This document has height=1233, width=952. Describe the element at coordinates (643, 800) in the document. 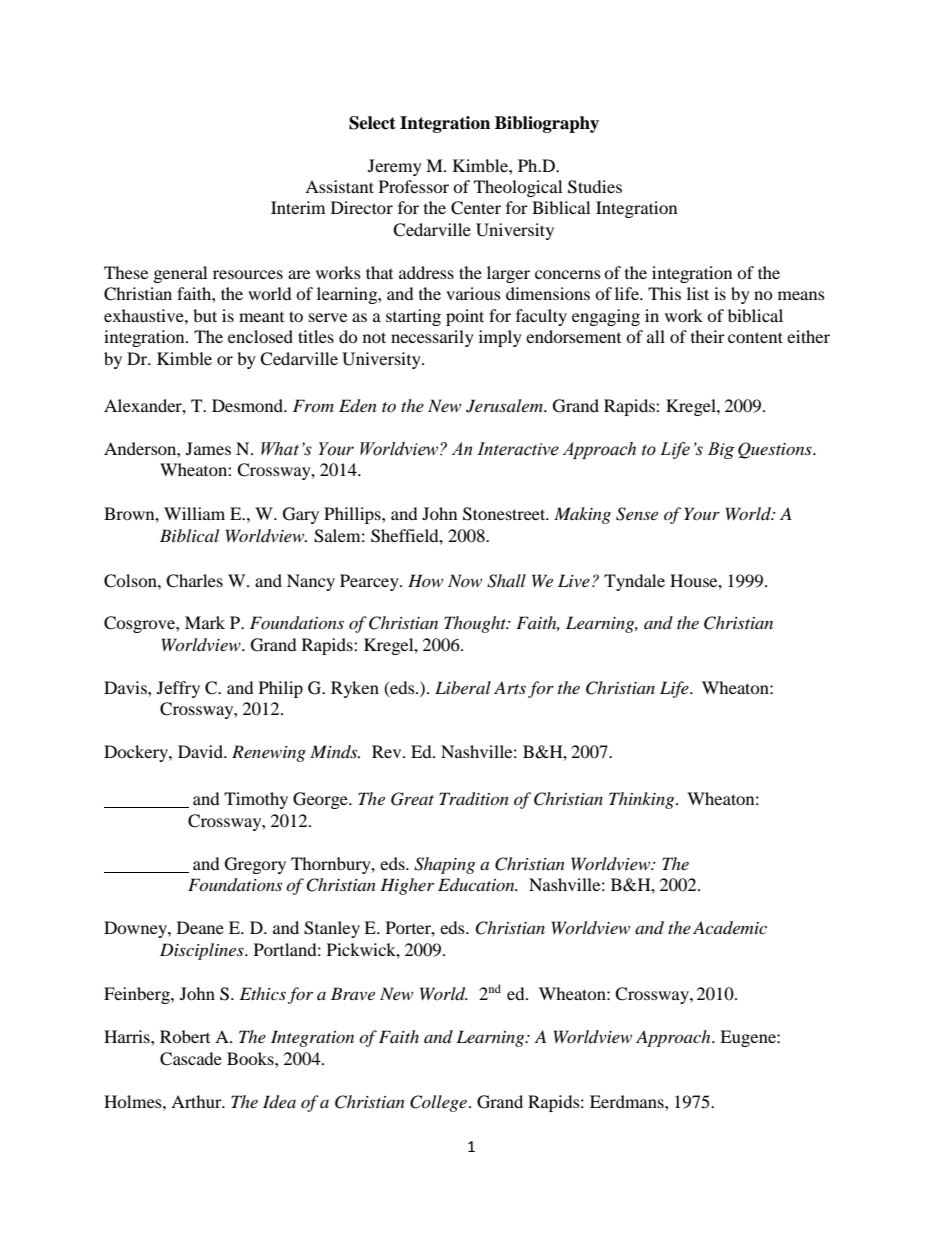

I see `Thinking` at that location.
